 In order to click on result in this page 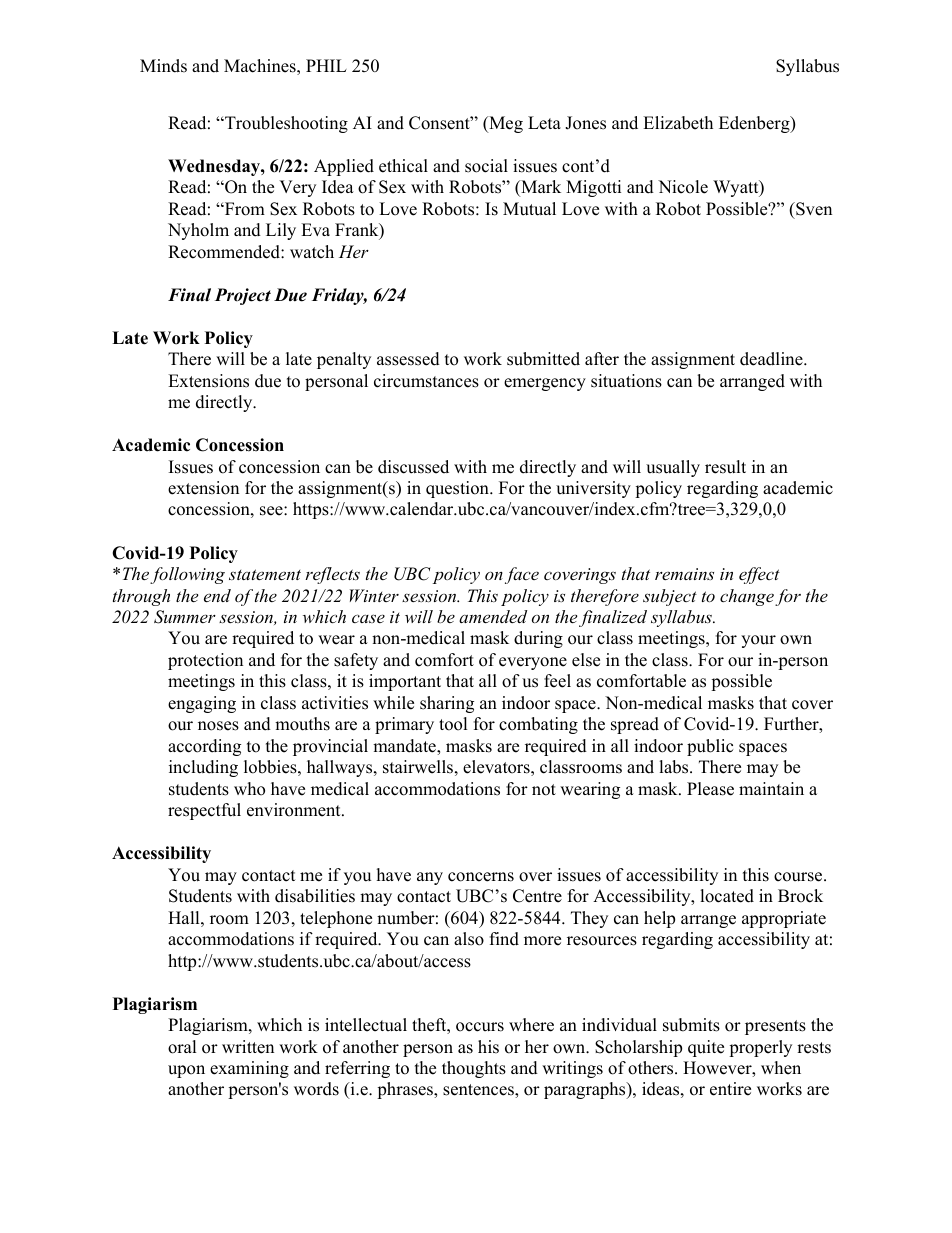, I will do `click(725, 467)`.
